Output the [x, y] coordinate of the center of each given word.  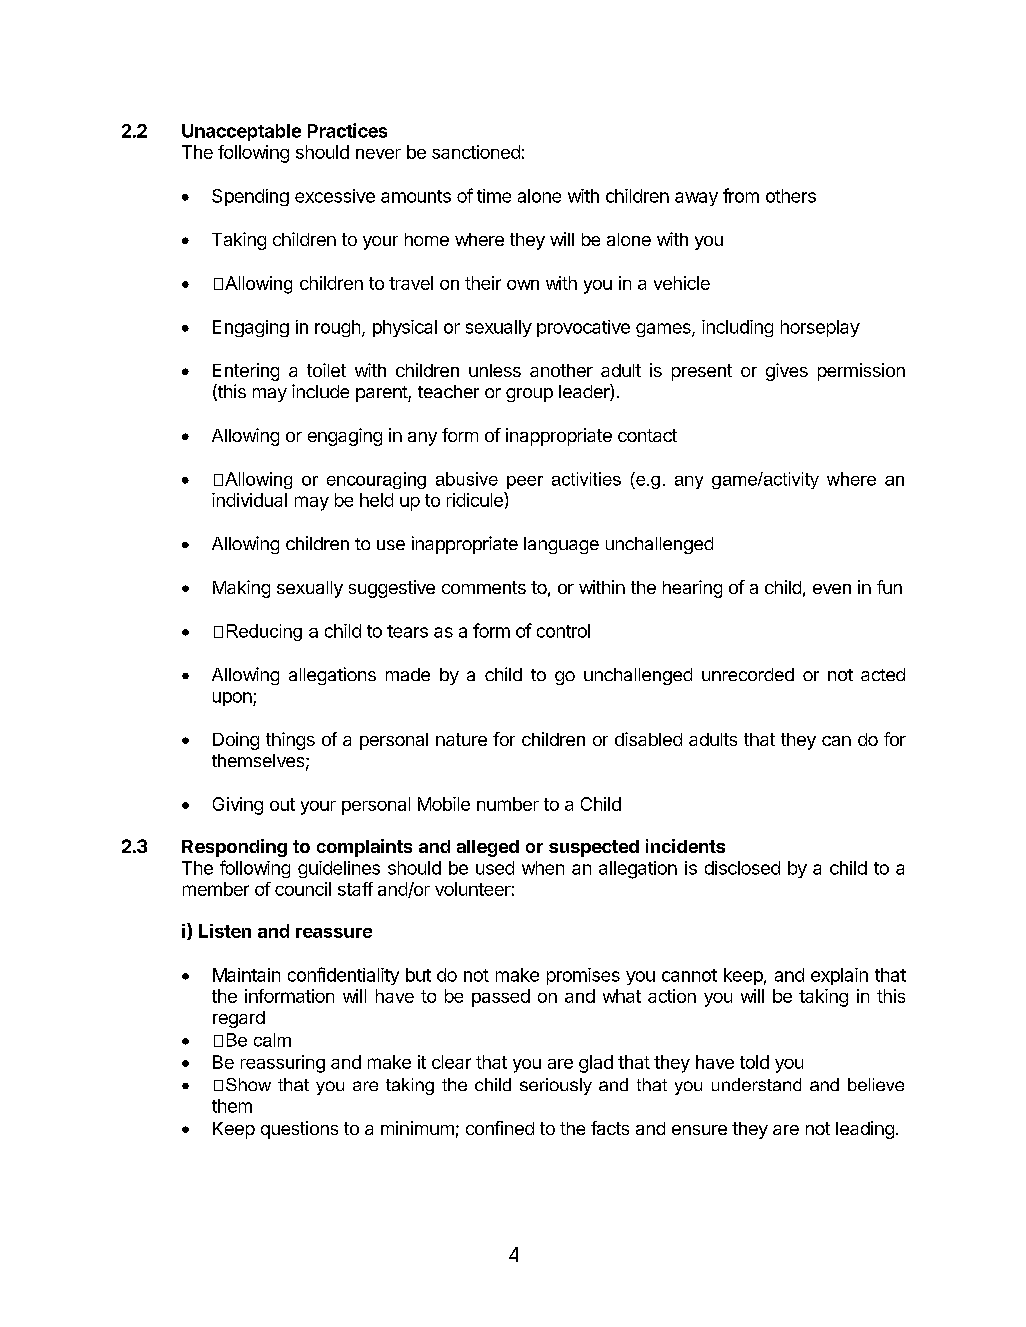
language [561, 545]
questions [299, 1130]
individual [249, 500]
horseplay [820, 328]
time [494, 196]
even [832, 589]
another [561, 370]
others [791, 196]
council [303, 889]
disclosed [742, 868]
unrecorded [748, 674]
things [290, 741]
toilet [326, 370]
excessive [335, 196]
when [543, 868]
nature [461, 739]
